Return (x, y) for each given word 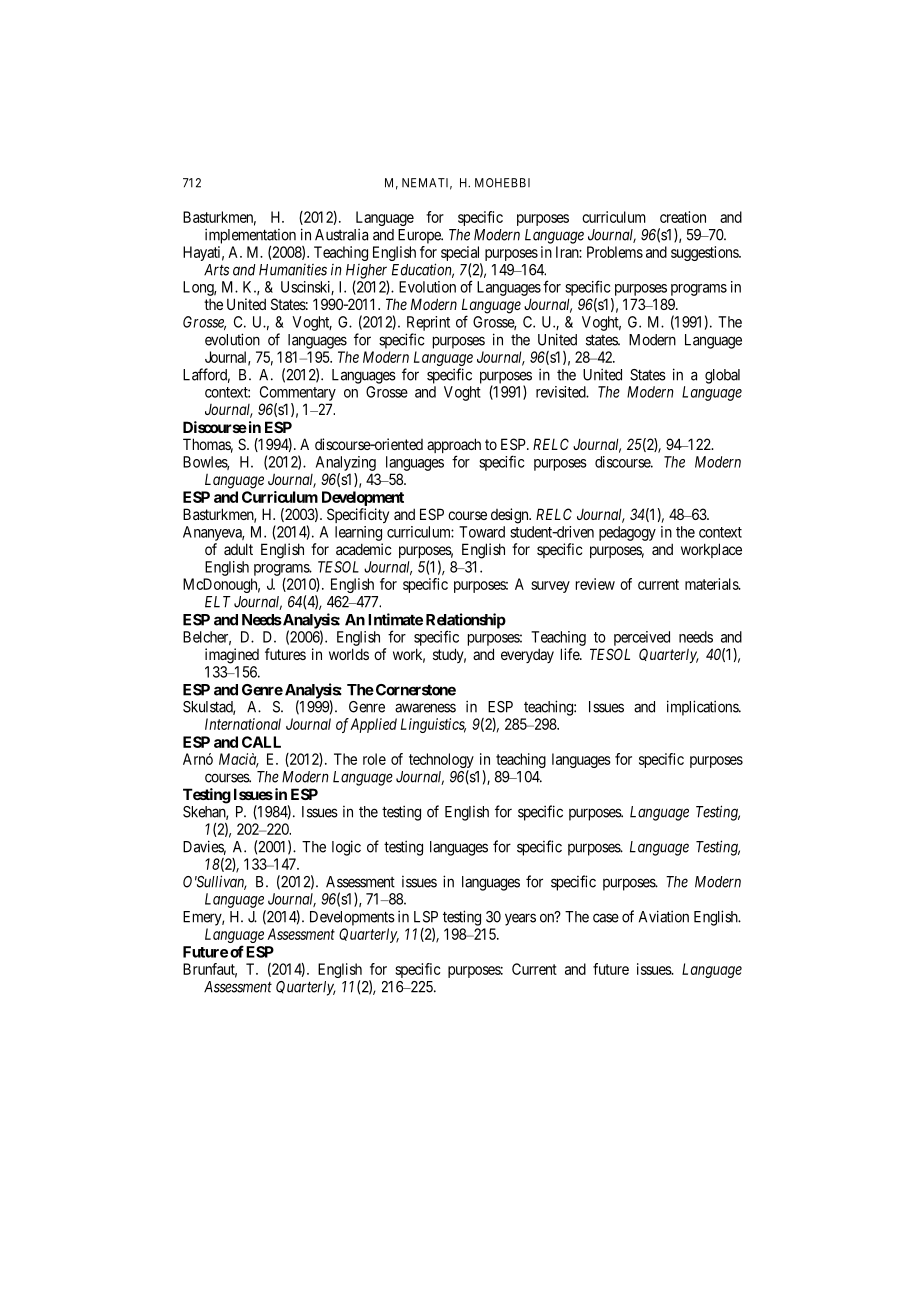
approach (454, 447)
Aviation (664, 916)
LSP (426, 917)
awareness (425, 708)
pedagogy (627, 533)
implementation (250, 236)
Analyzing (346, 463)
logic (346, 848)
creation (683, 217)
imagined (232, 656)
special (461, 255)
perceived (642, 638)
